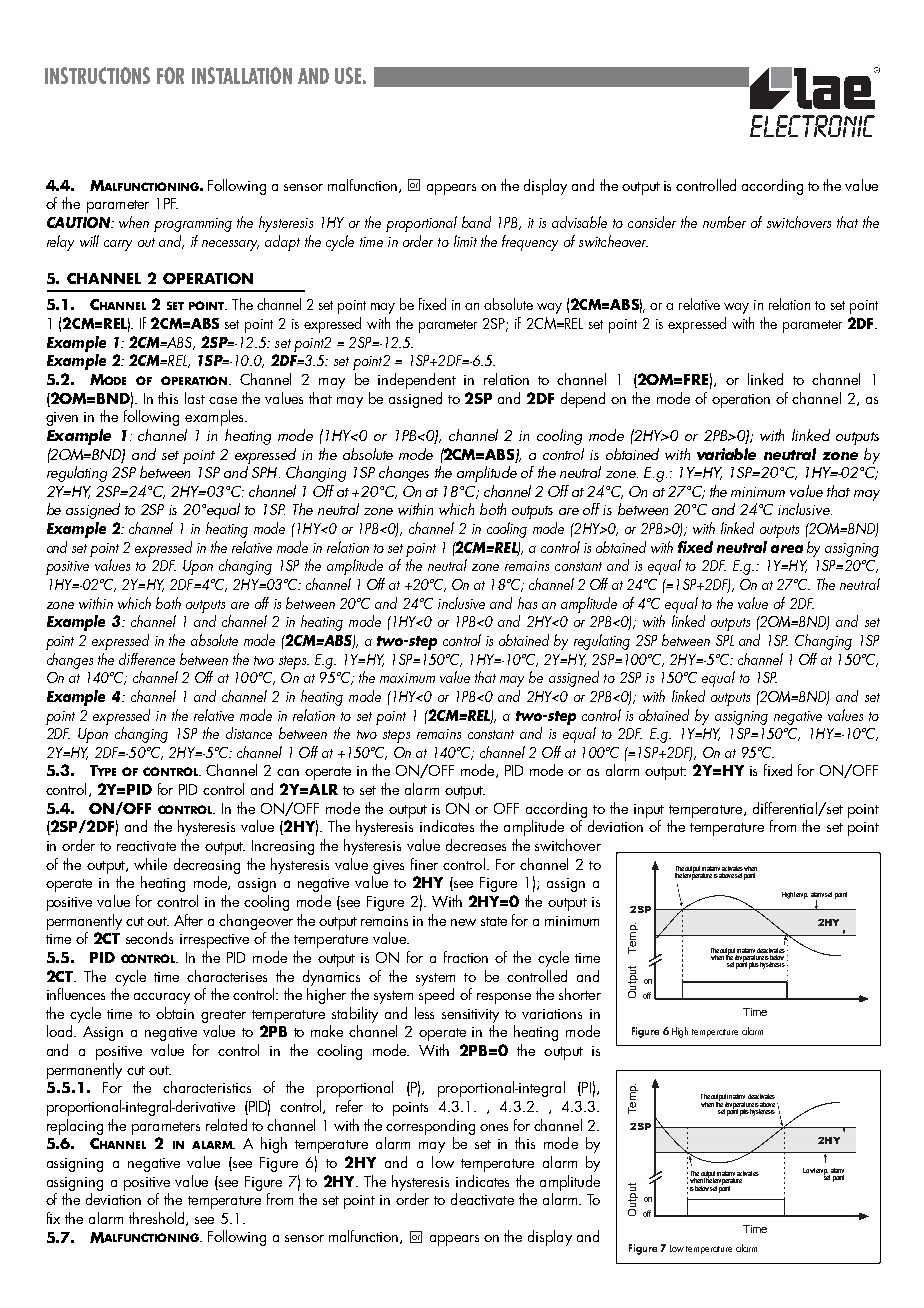 This screenshot has width=924, height=1308. What do you see at coordinates (266, 472) in the screenshot?
I see `SPH` at bounding box center [266, 472].
